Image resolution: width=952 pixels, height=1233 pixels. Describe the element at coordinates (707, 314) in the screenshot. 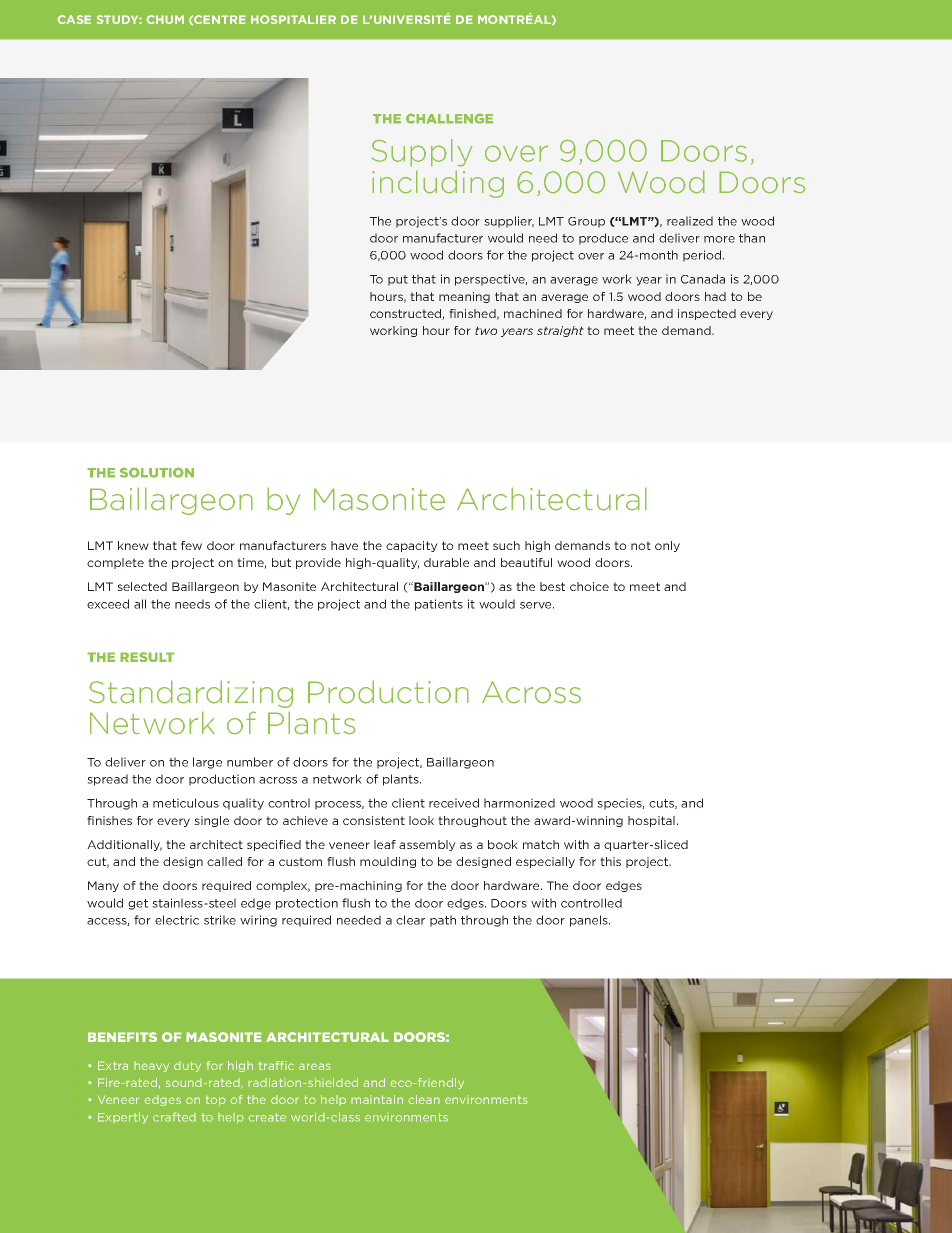

I see `inspected` at that location.
